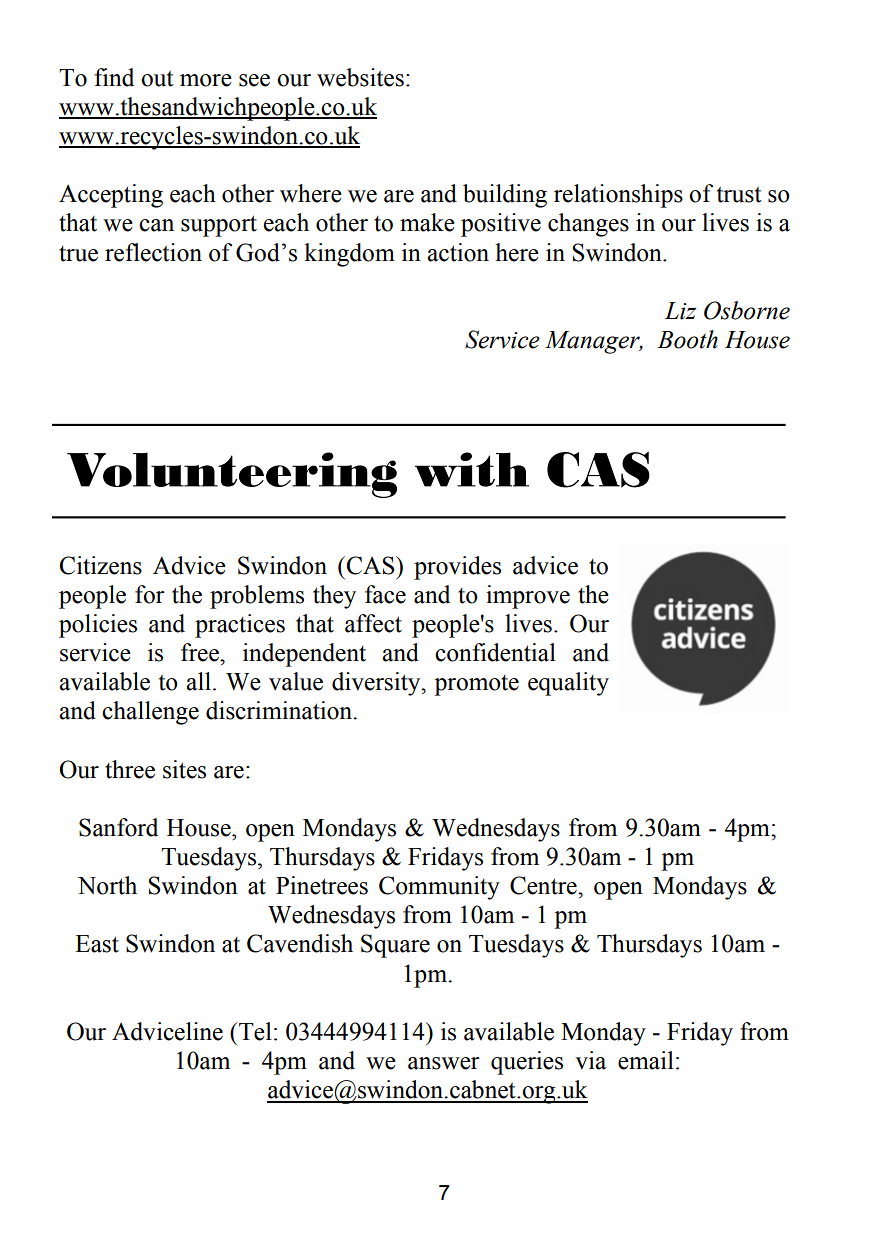  I want to click on Tel, so click(254, 1031).
